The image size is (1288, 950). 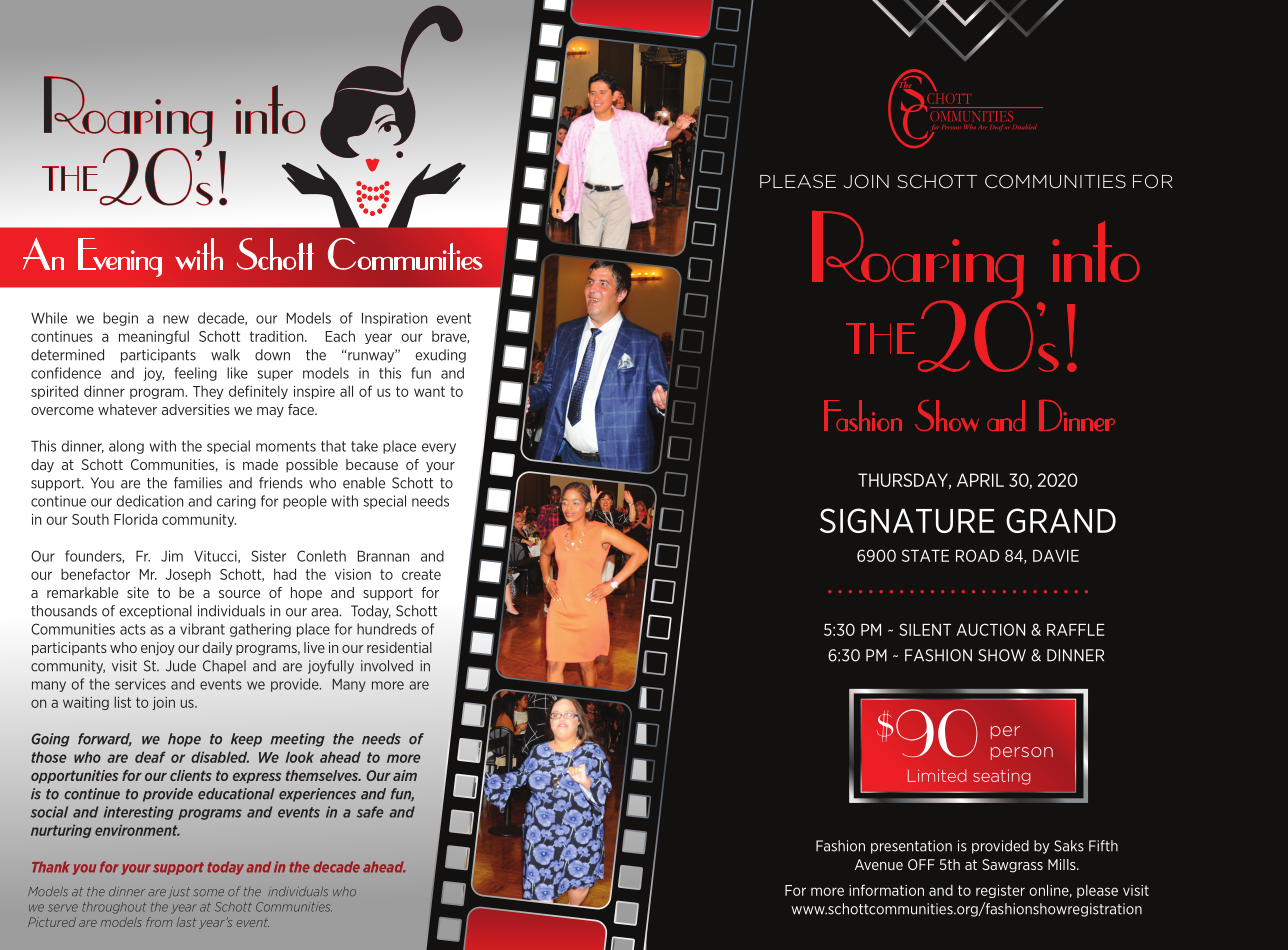 I want to click on create, so click(x=421, y=574).
